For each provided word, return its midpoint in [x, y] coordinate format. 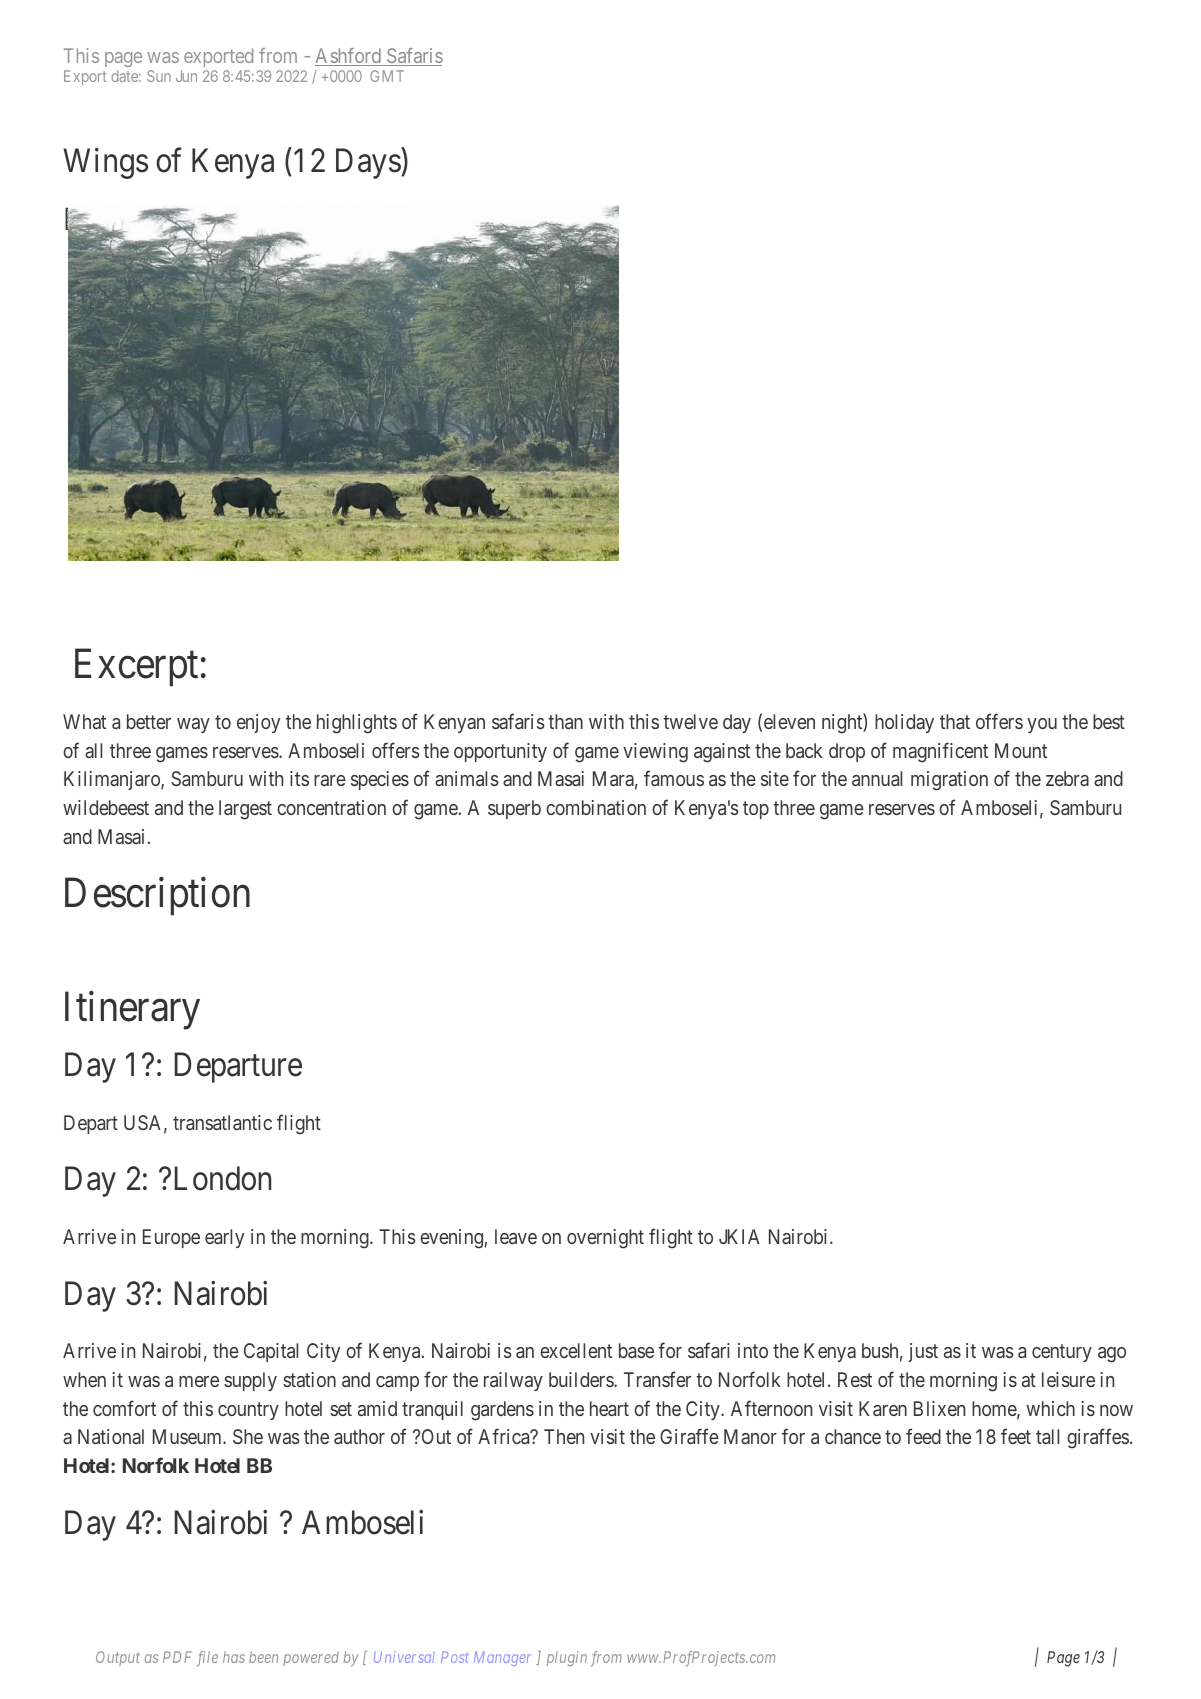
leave [516, 1236]
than [565, 721]
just [923, 1352]
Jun [186, 76]
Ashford [349, 57]
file [207, 1659]
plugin [567, 1658]
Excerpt [136, 668]
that [955, 721]
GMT [387, 76]
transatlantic [222, 1122]
